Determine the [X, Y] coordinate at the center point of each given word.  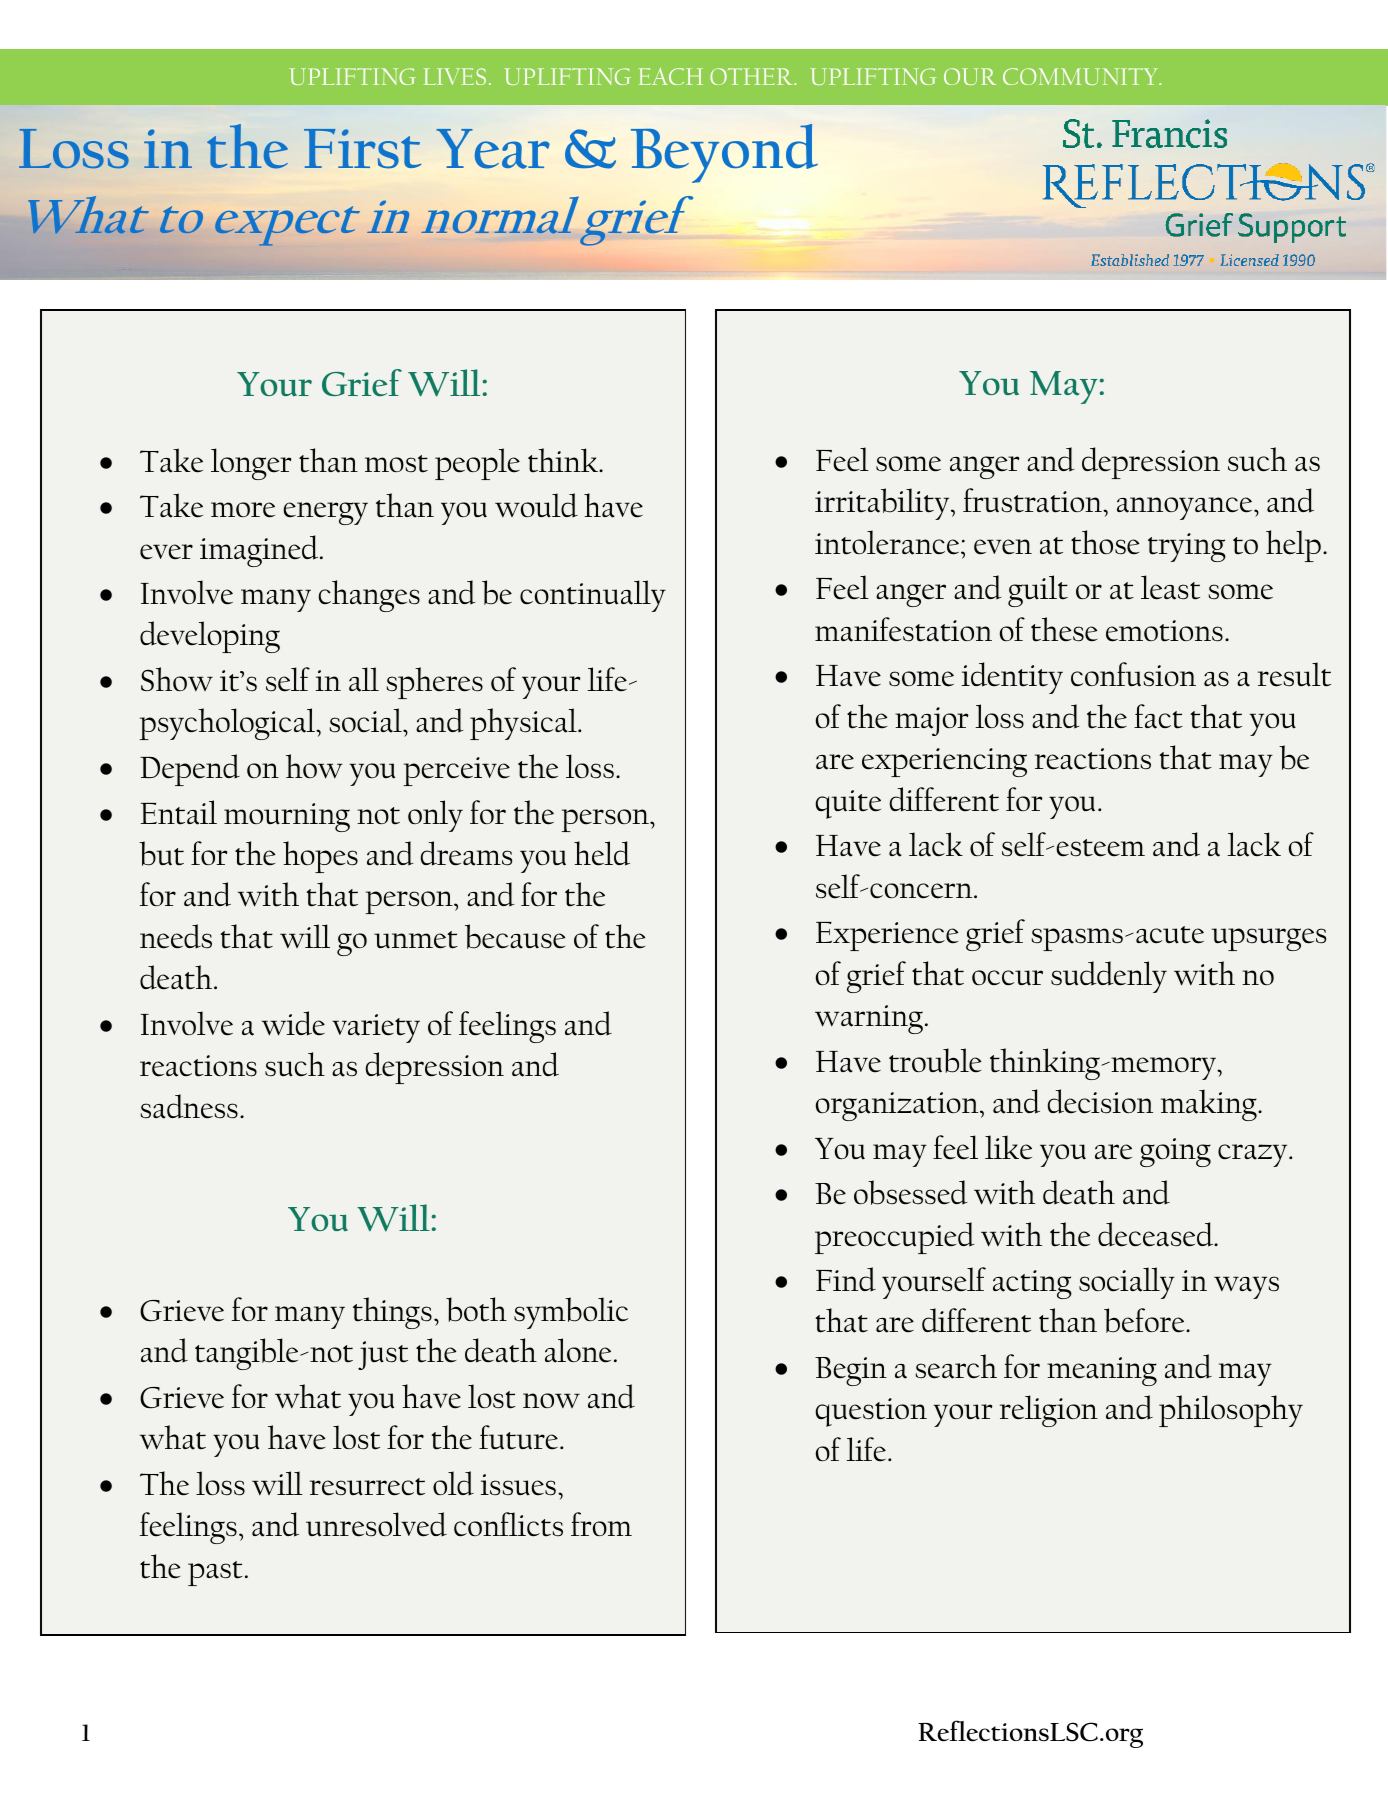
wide [293, 1023]
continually [593, 596]
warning [869, 1019]
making [1210, 1105]
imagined [260, 551]
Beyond [724, 153]
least [1170, 587]
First [362, 148]
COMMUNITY [1081, 76]
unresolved [376, 1524]
